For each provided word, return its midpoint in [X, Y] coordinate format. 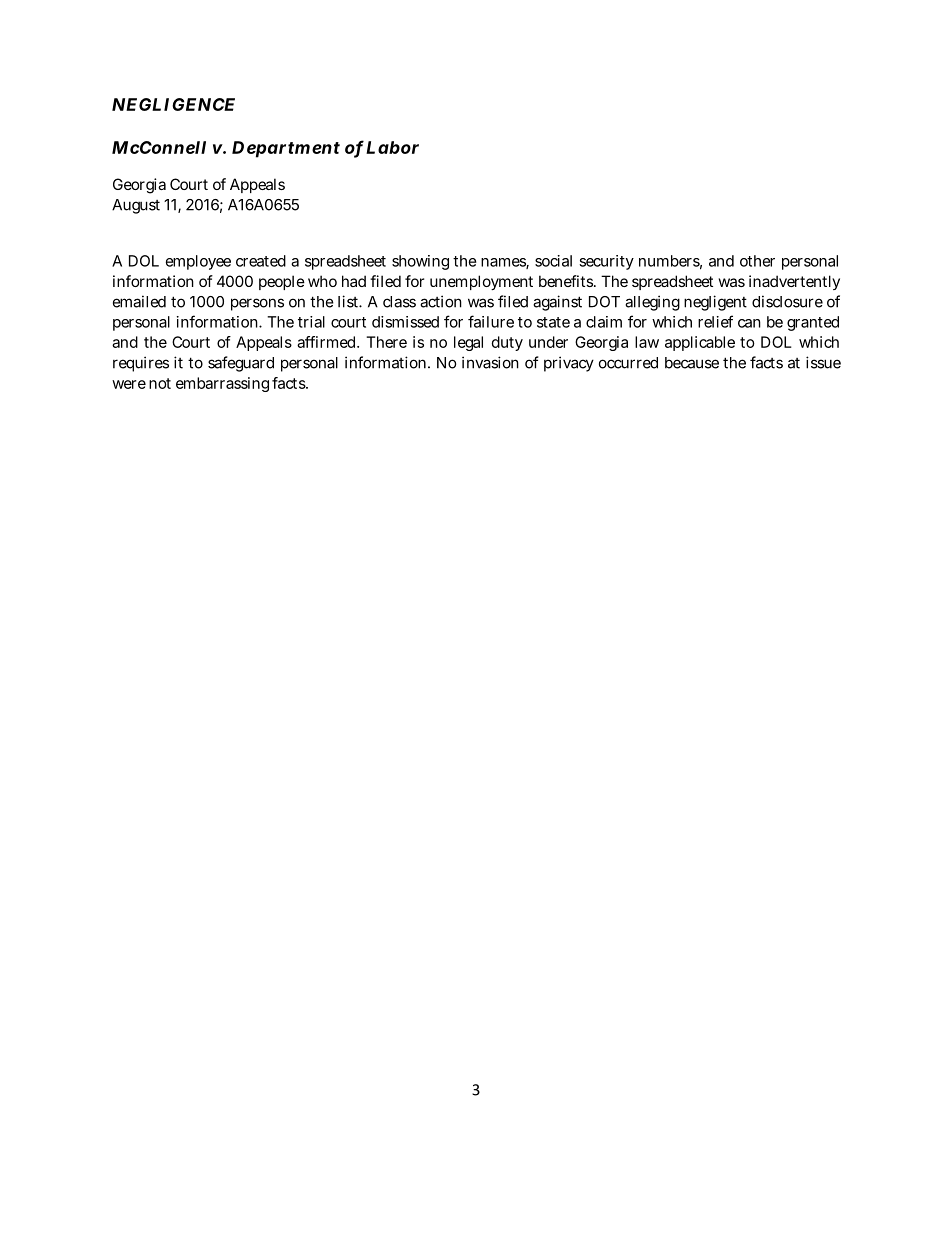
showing [420, 262]
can [749, 323]
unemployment [481, 282]
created [261, 261]
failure [491, 321]
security [606, 262]
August [136, 206]
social [553, 261]
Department [286, 149]
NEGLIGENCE [173, 104]
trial [311, 322]
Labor [392, 147]
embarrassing [222, 384]
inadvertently [794, 282]
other [757, 261]
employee [198, 262]
